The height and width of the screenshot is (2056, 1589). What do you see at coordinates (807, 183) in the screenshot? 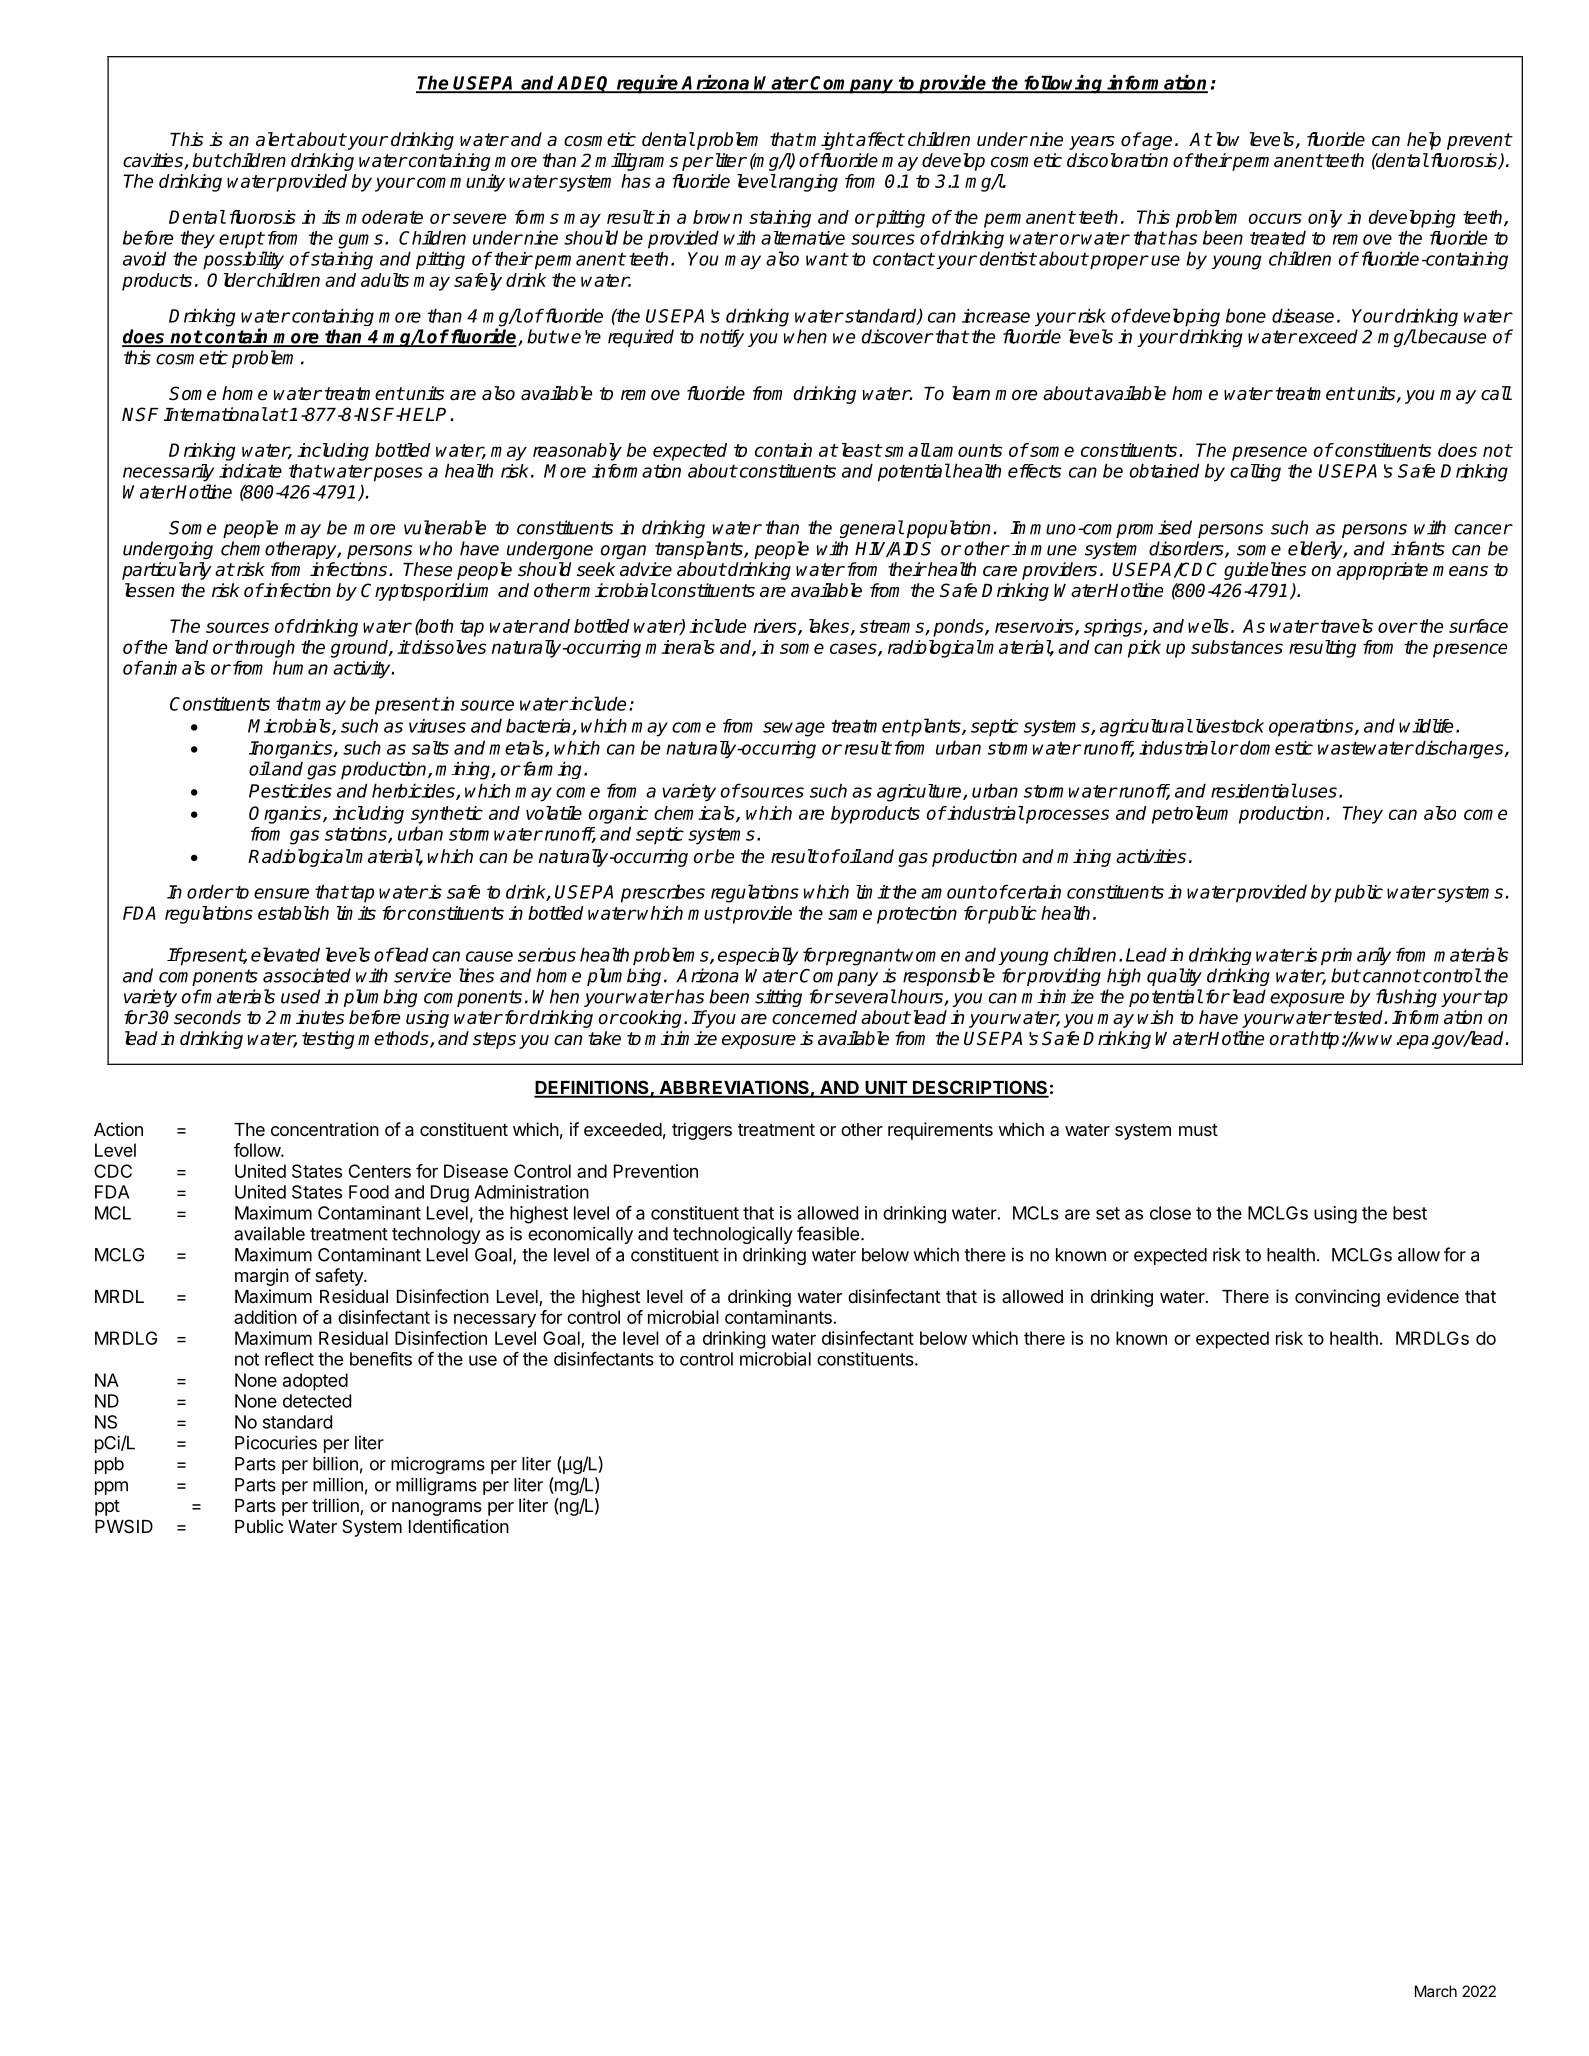
I see `ranging` at bounding box center [807, 183].
